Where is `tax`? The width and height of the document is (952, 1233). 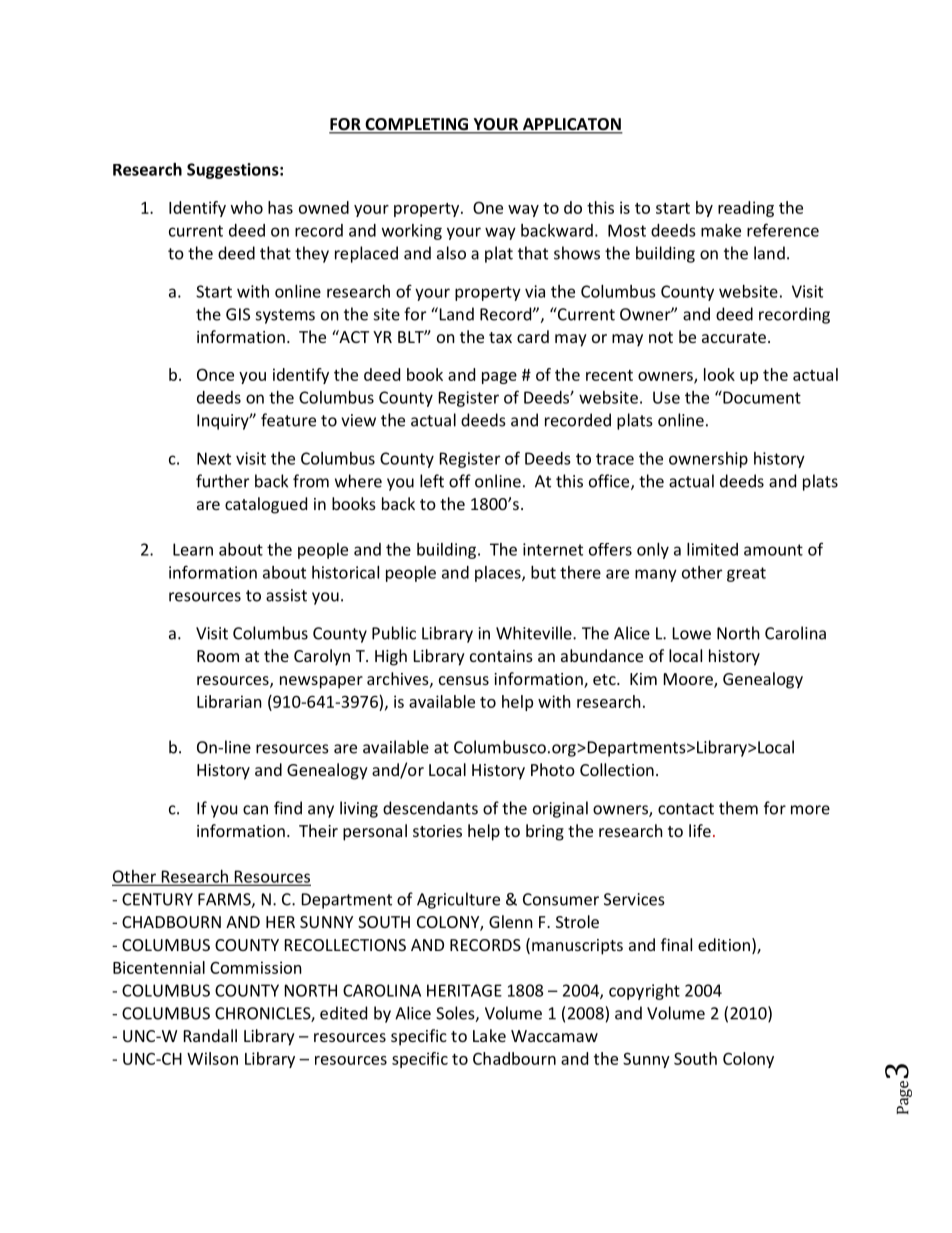
tax is located at coordinates (500, 337).
